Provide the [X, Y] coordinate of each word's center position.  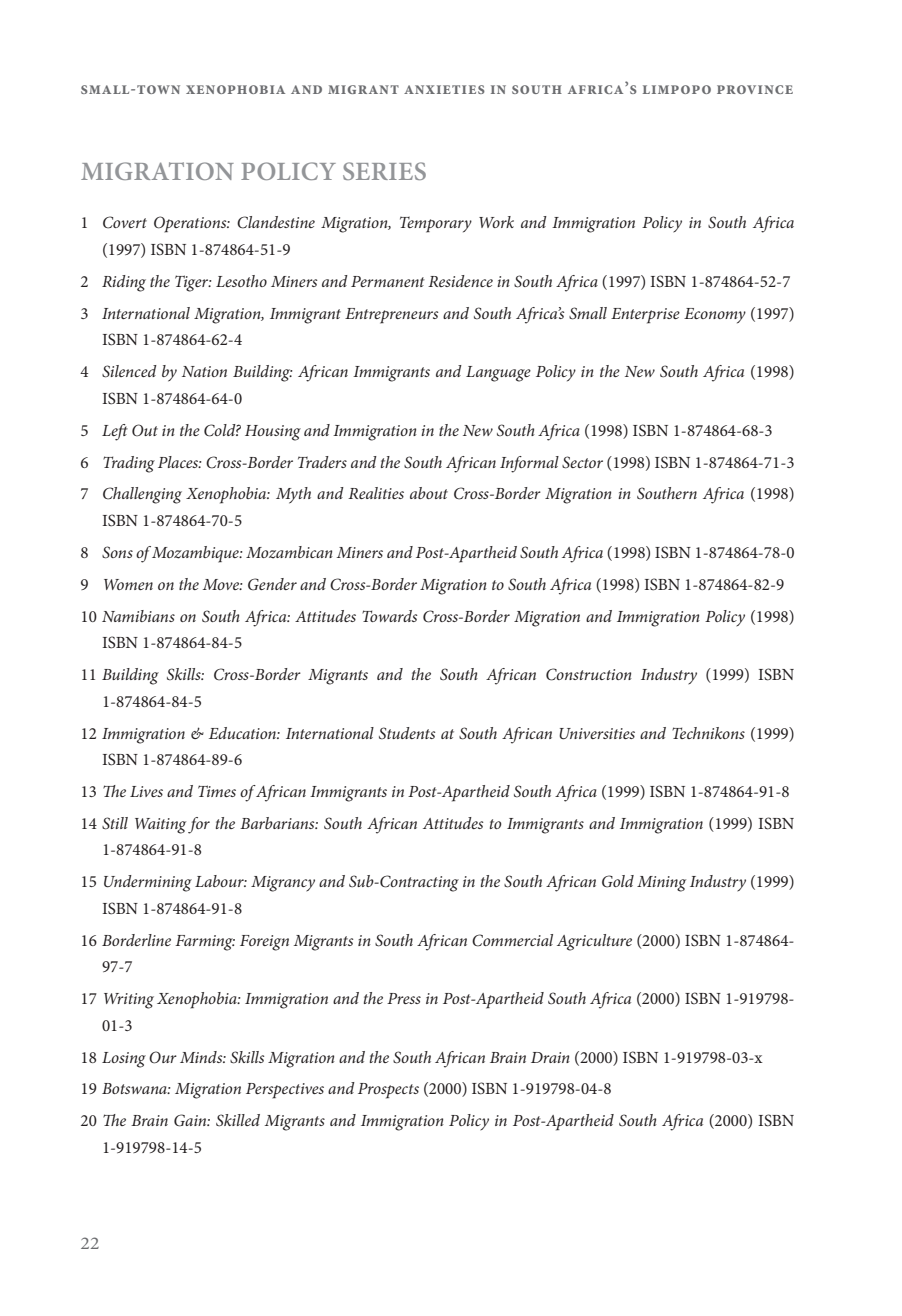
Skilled [238, 1120]
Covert [125, 222]
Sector [582, 462]
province [755, 89]
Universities [597, 734]
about [429, 493]
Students [407, 733]
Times [217, 791]
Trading [129, 464]
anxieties [444, 89]
